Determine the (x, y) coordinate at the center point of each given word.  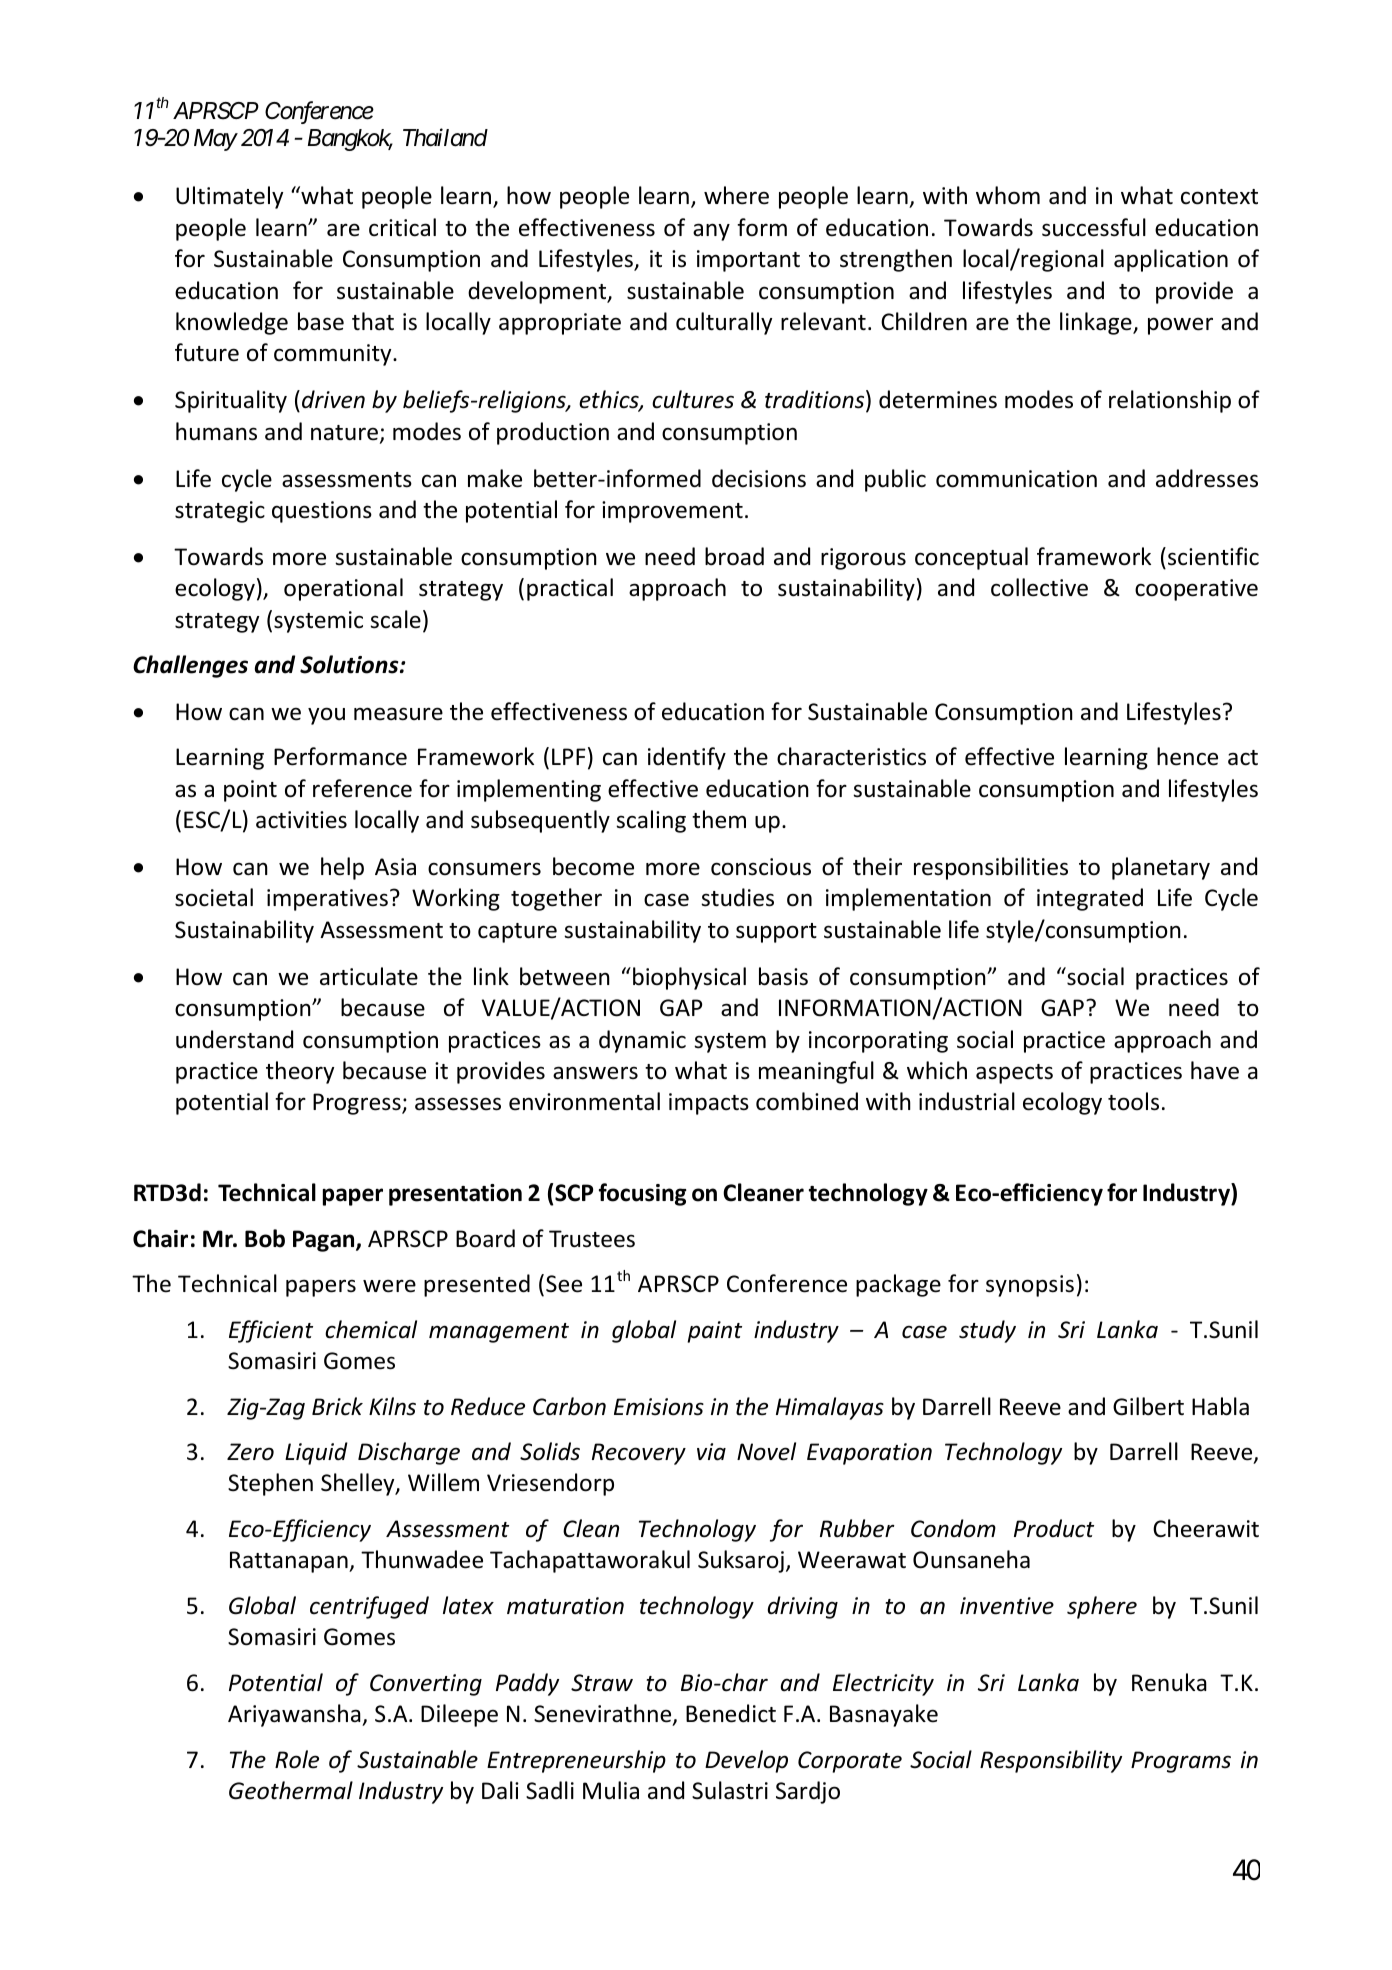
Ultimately (229, 197)
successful (1094, 227)
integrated (1090, 899)
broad (734, 556)
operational (343, 589)
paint (714, 1332)
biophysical (689, 978)
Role (297, 1759)
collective (1039, 587)
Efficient (271, 1331)
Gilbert (1148, 1406)
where (736, 195)
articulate (369, 976)
